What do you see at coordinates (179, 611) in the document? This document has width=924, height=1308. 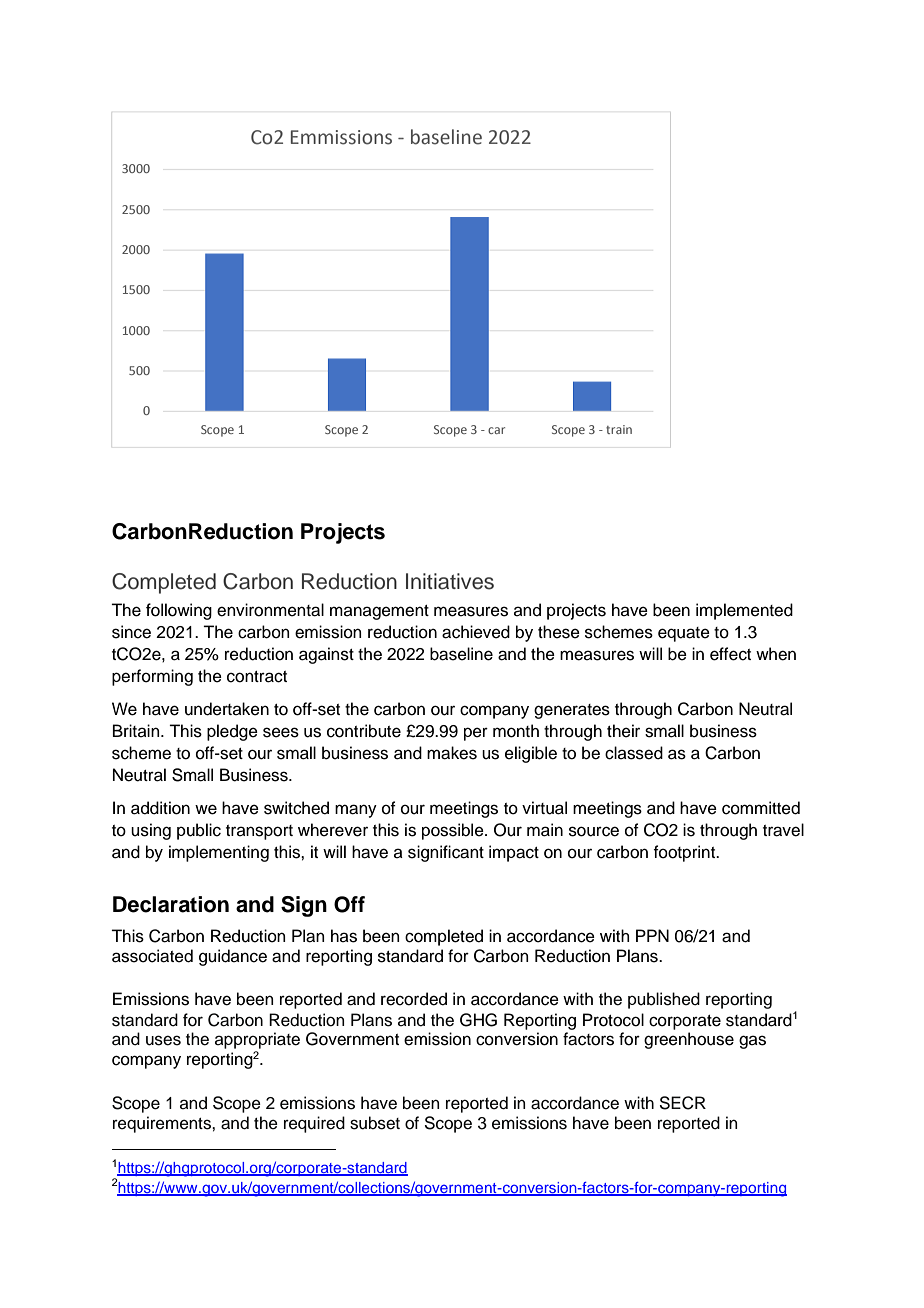 I see `following` at bounding box center [179, 611].
